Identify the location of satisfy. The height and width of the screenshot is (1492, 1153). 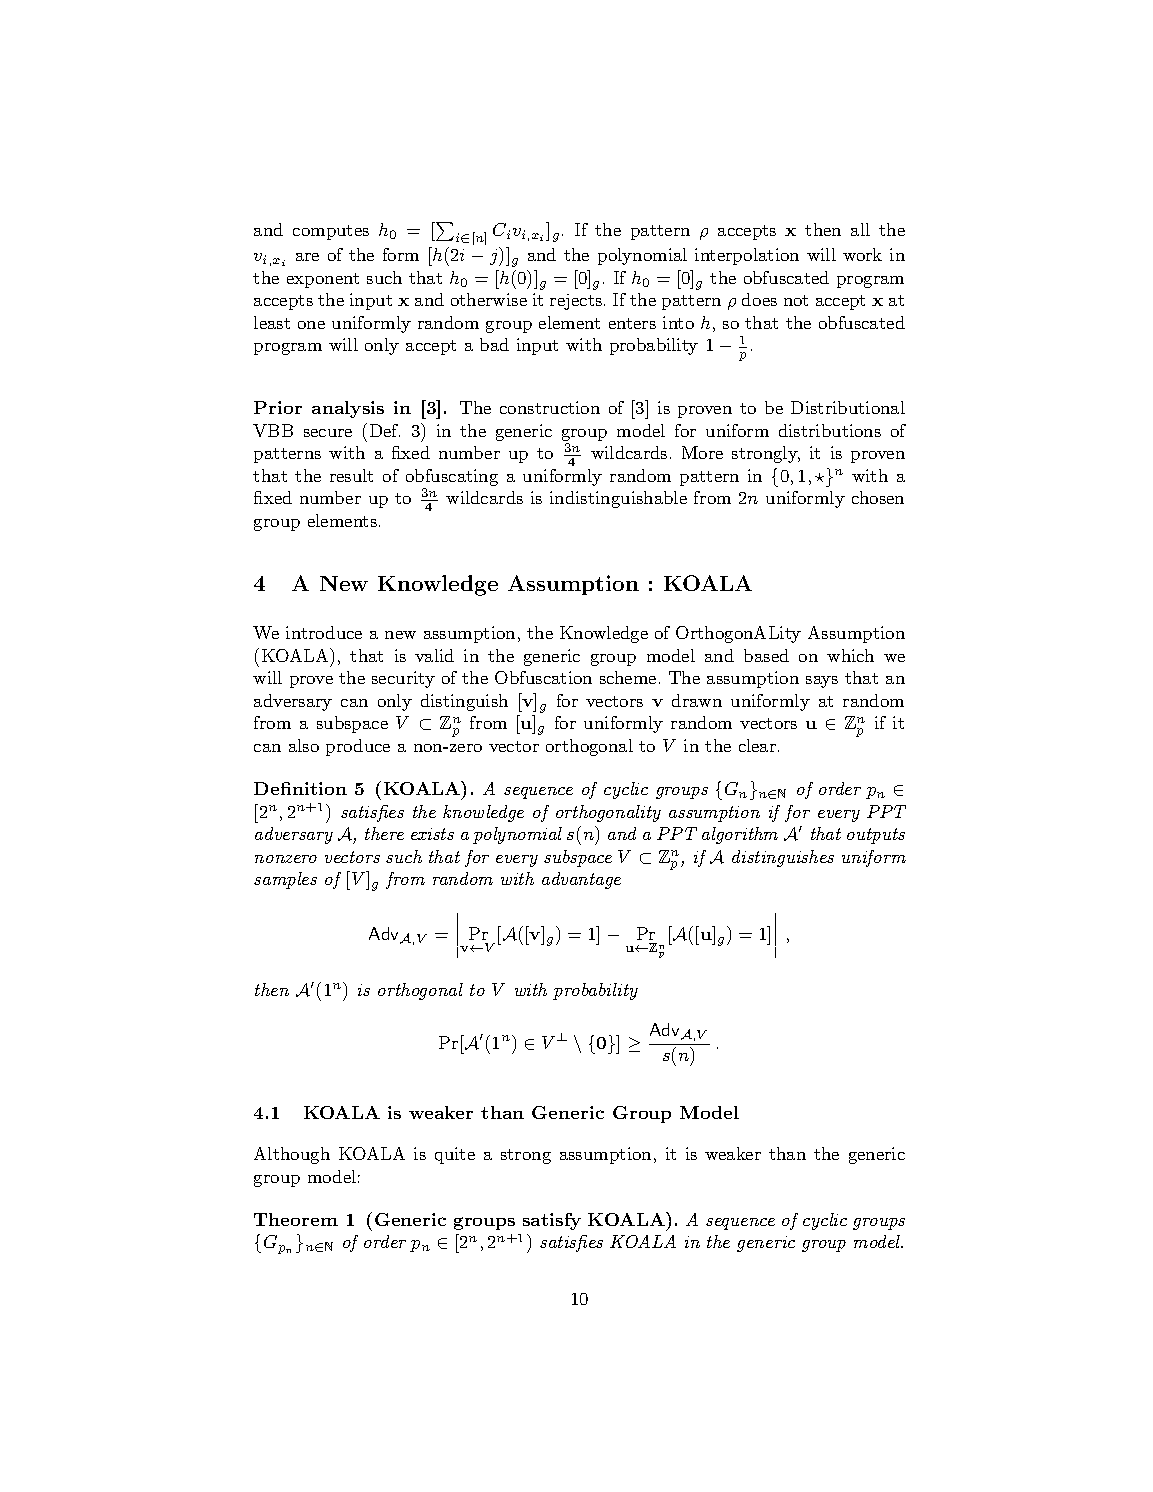
(552, 1221).
